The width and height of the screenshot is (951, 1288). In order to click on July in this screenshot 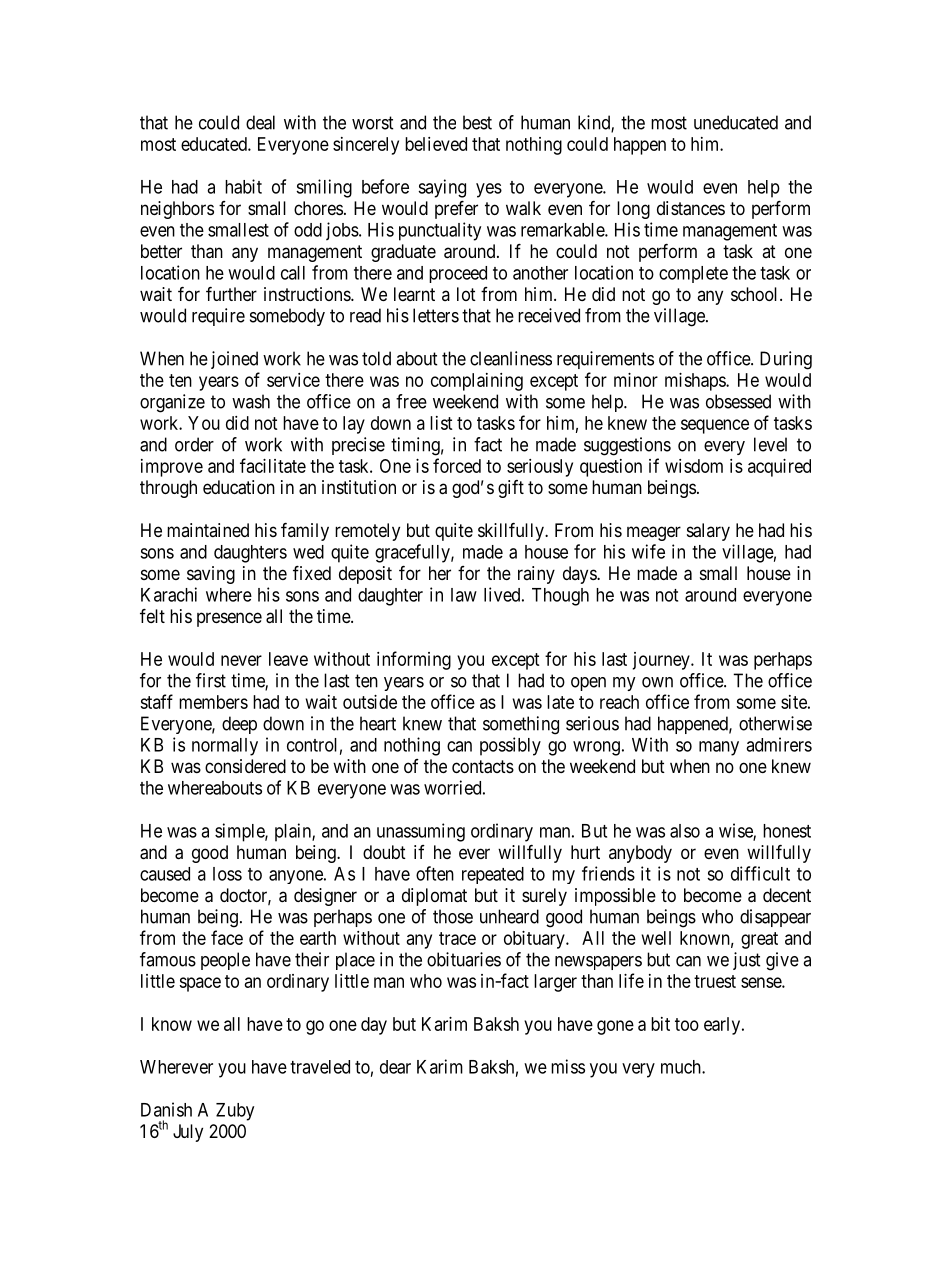, I will do `click(188, 1133)`.
